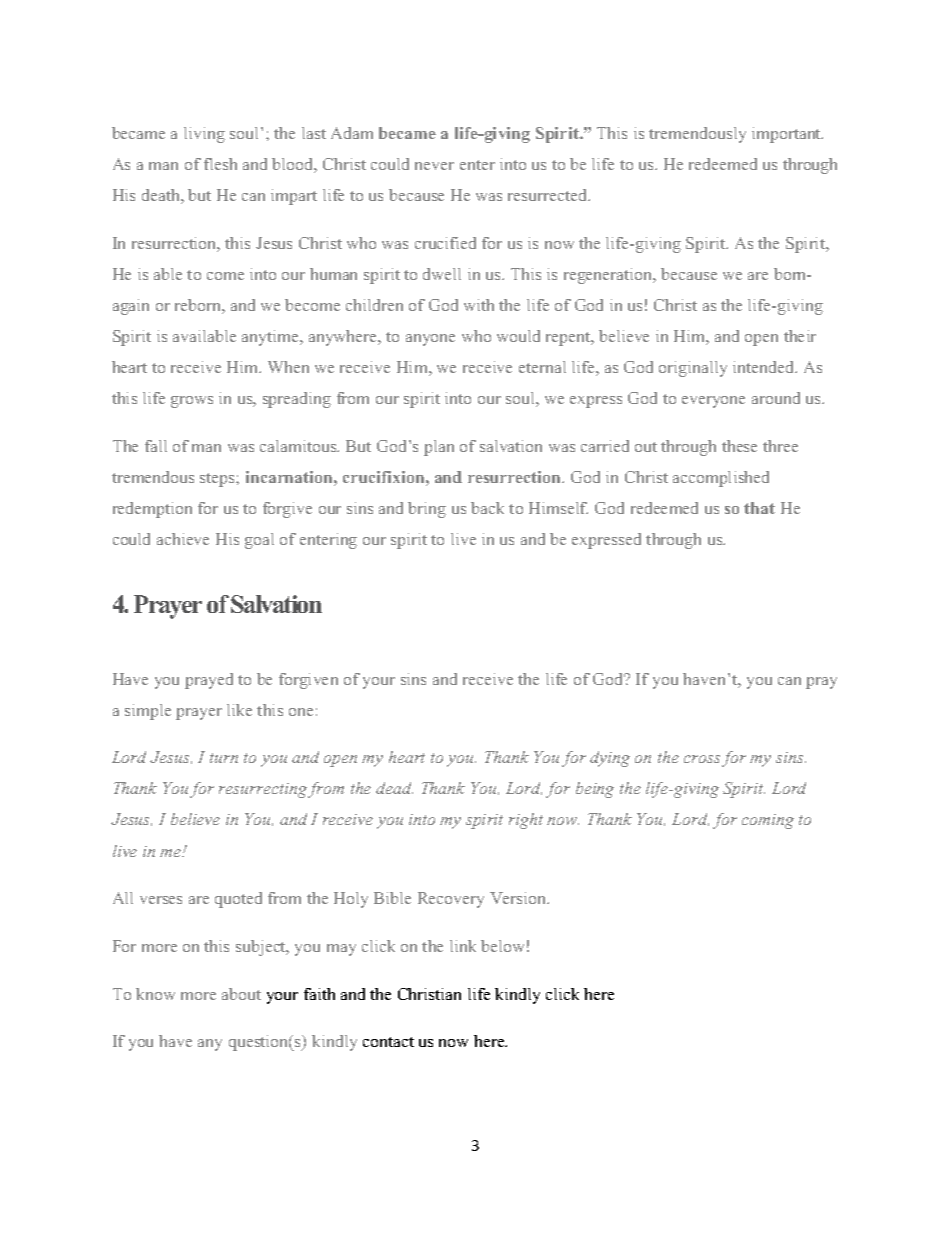  I want to click on dead, so click(394, 788).
